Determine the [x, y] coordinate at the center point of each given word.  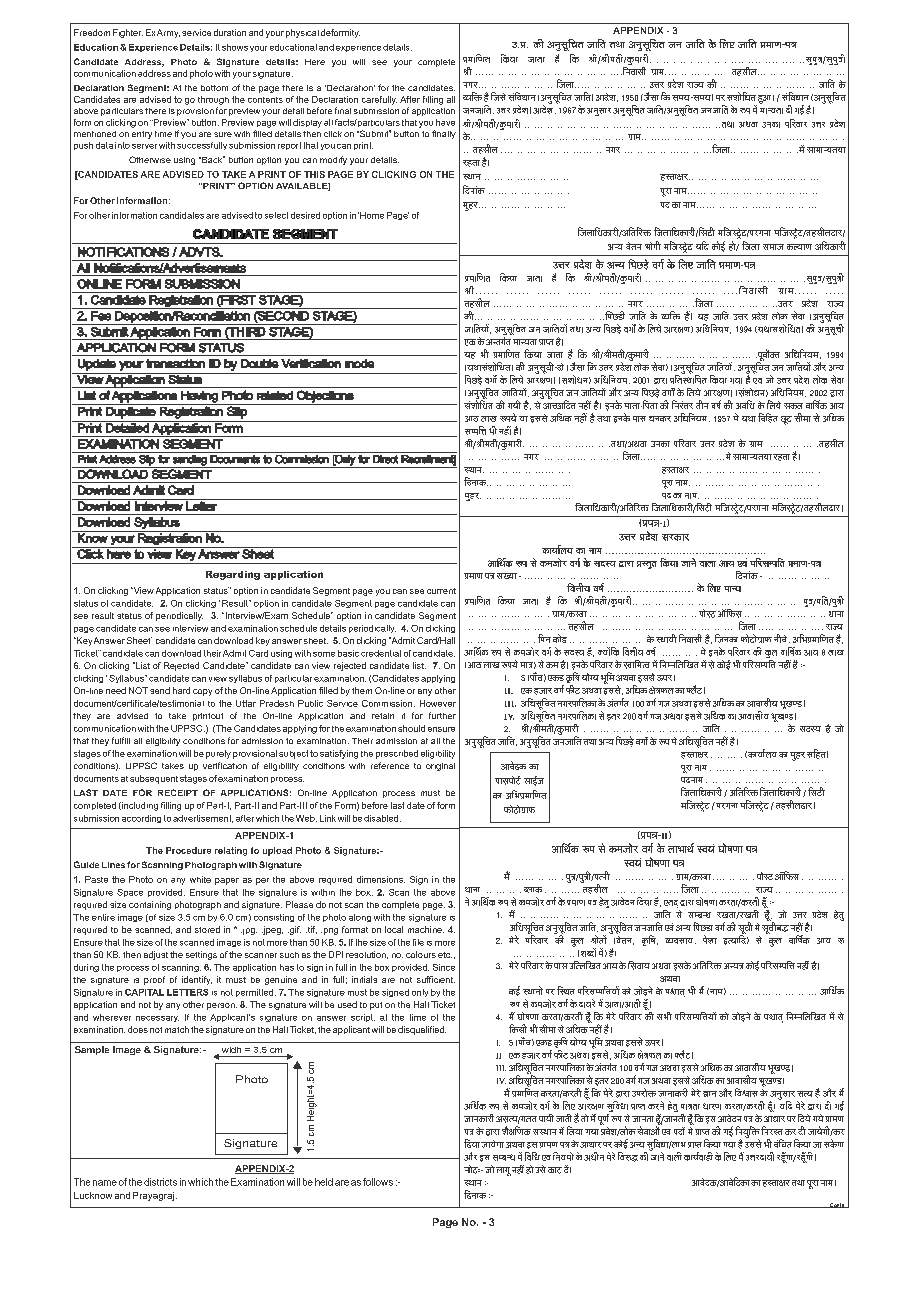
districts [160, 1182]
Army [168, 33]
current [441, 591]
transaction [175, 363]
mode [359, 363]
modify [333, 160]
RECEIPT [178, 792]
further [442, 715]
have [445, 122]
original [440, 767]
